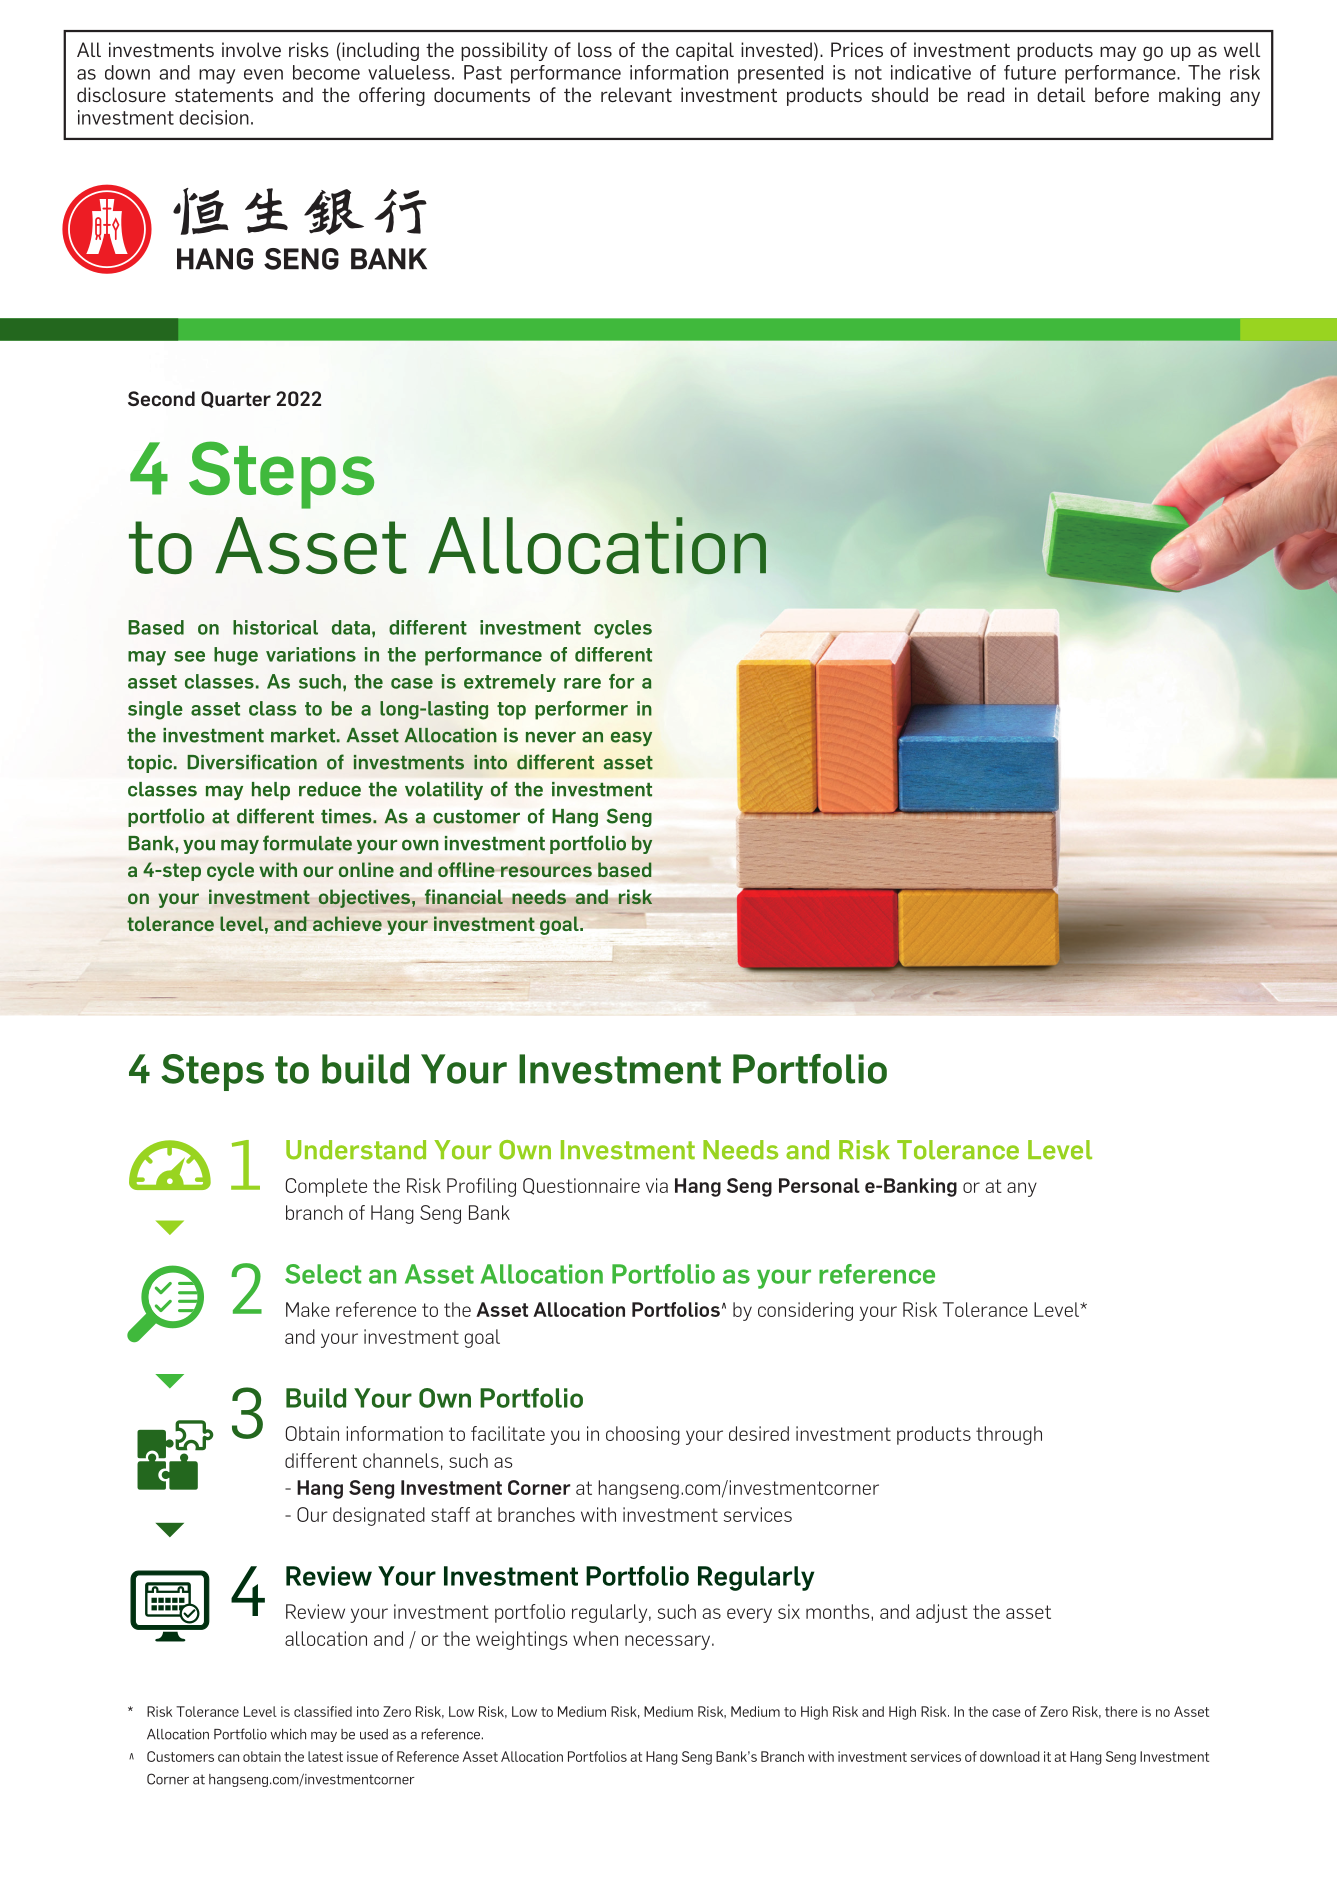 The height and width of the screenshot is (1891, 1337). I want to click on via, so click(657, 1185).
